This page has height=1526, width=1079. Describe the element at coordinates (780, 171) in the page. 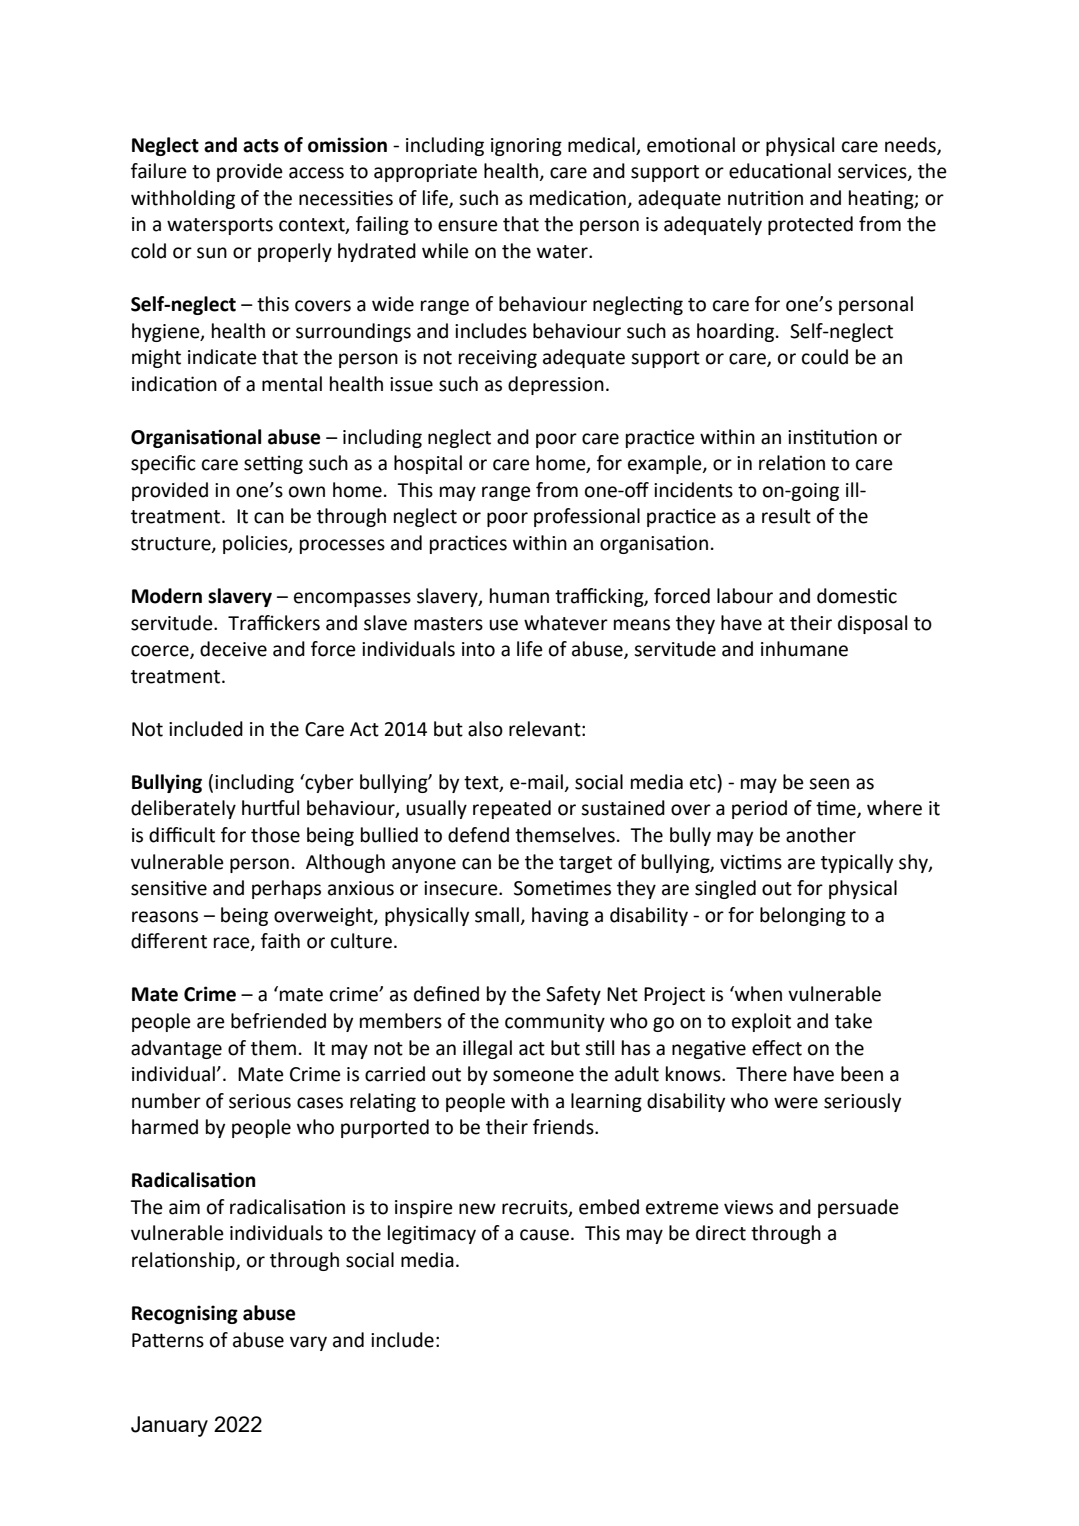

I see `educational` at that location.
